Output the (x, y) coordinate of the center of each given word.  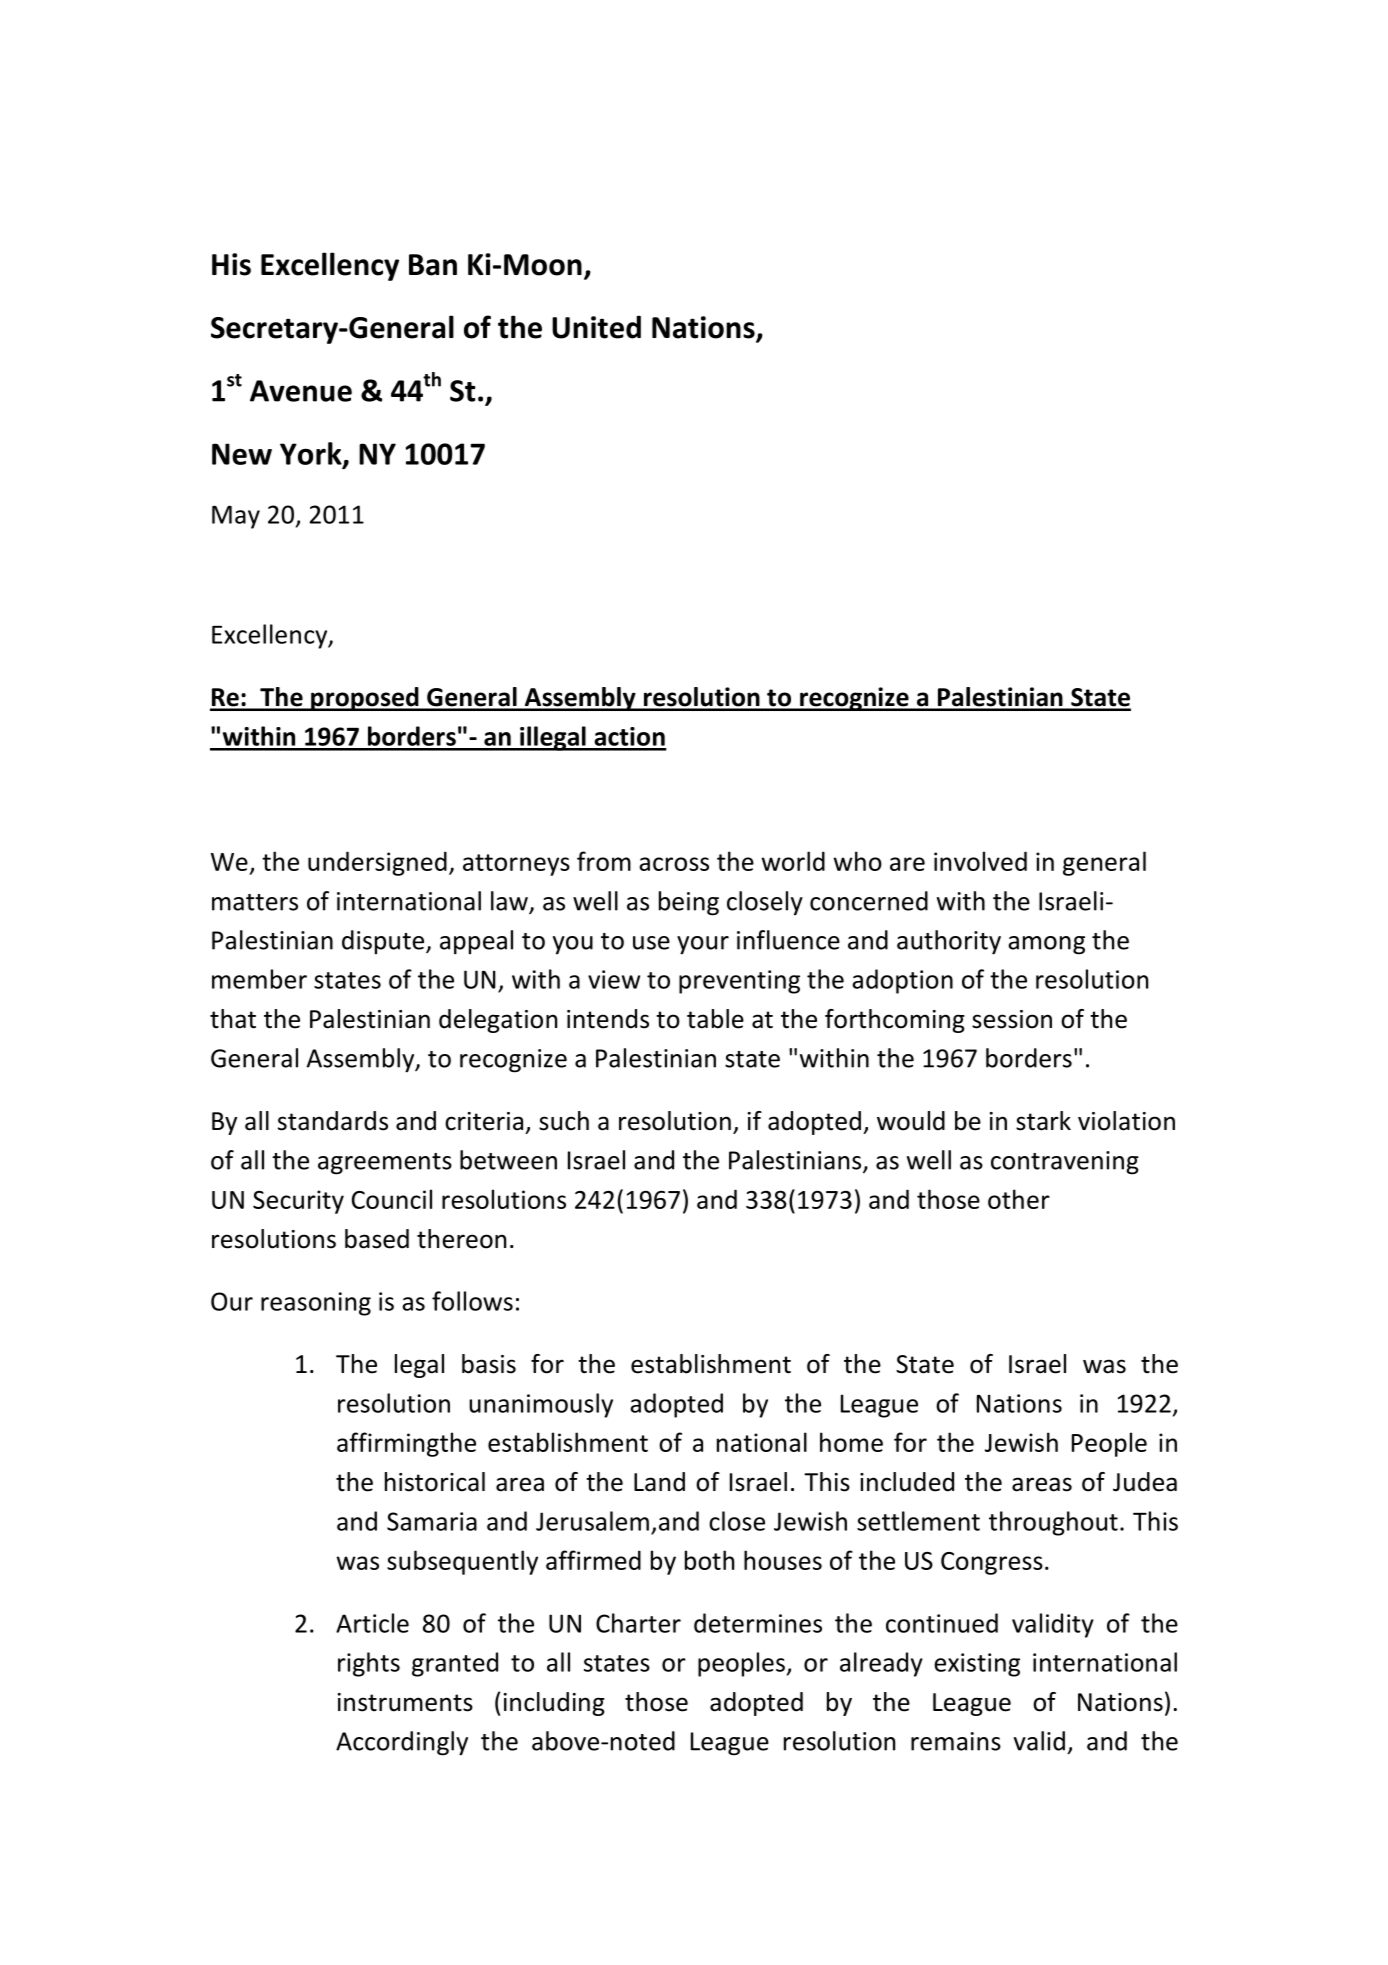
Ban (433, 265)
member (259, 979)
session (1012, 1019)
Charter (638, 1623)
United (596, 327)
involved (980, 861)
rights (369, 1664)
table (715, 1019)
